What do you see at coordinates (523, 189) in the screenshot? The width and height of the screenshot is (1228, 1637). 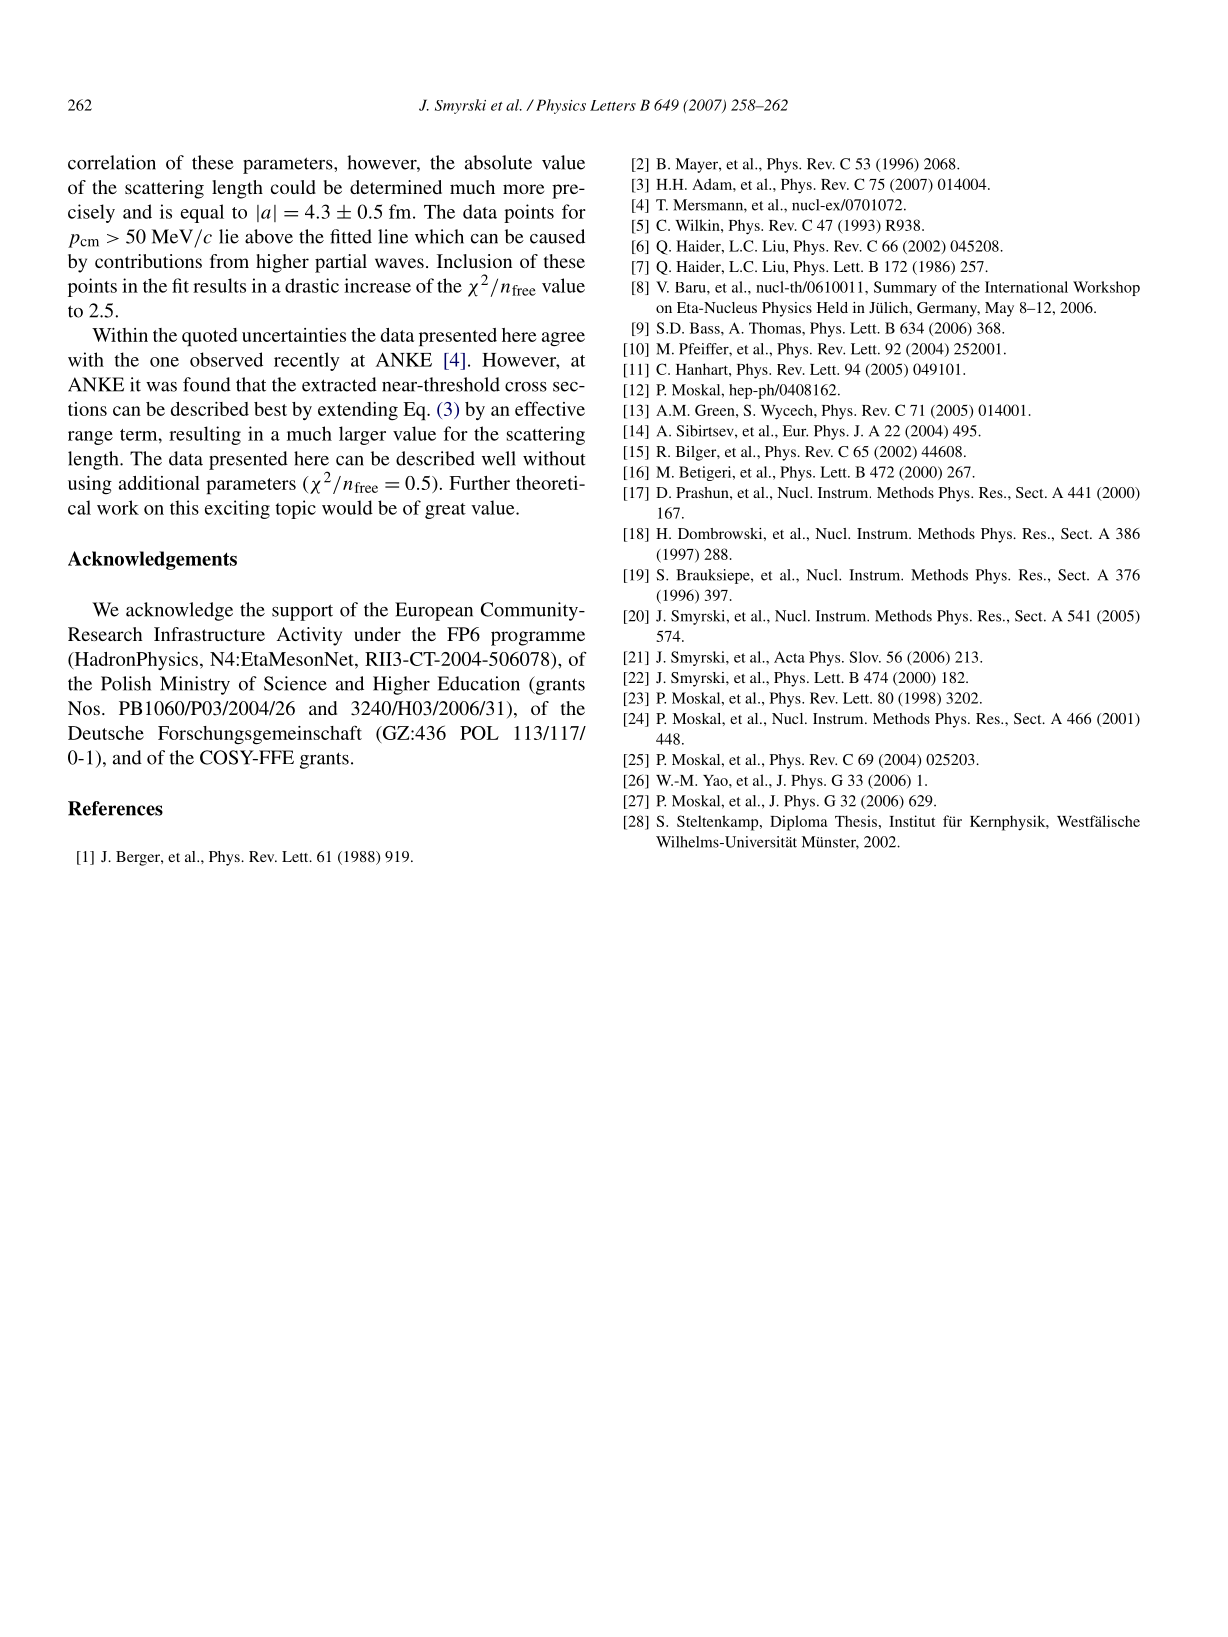 I see `more` at bounding box center [523, 189].
